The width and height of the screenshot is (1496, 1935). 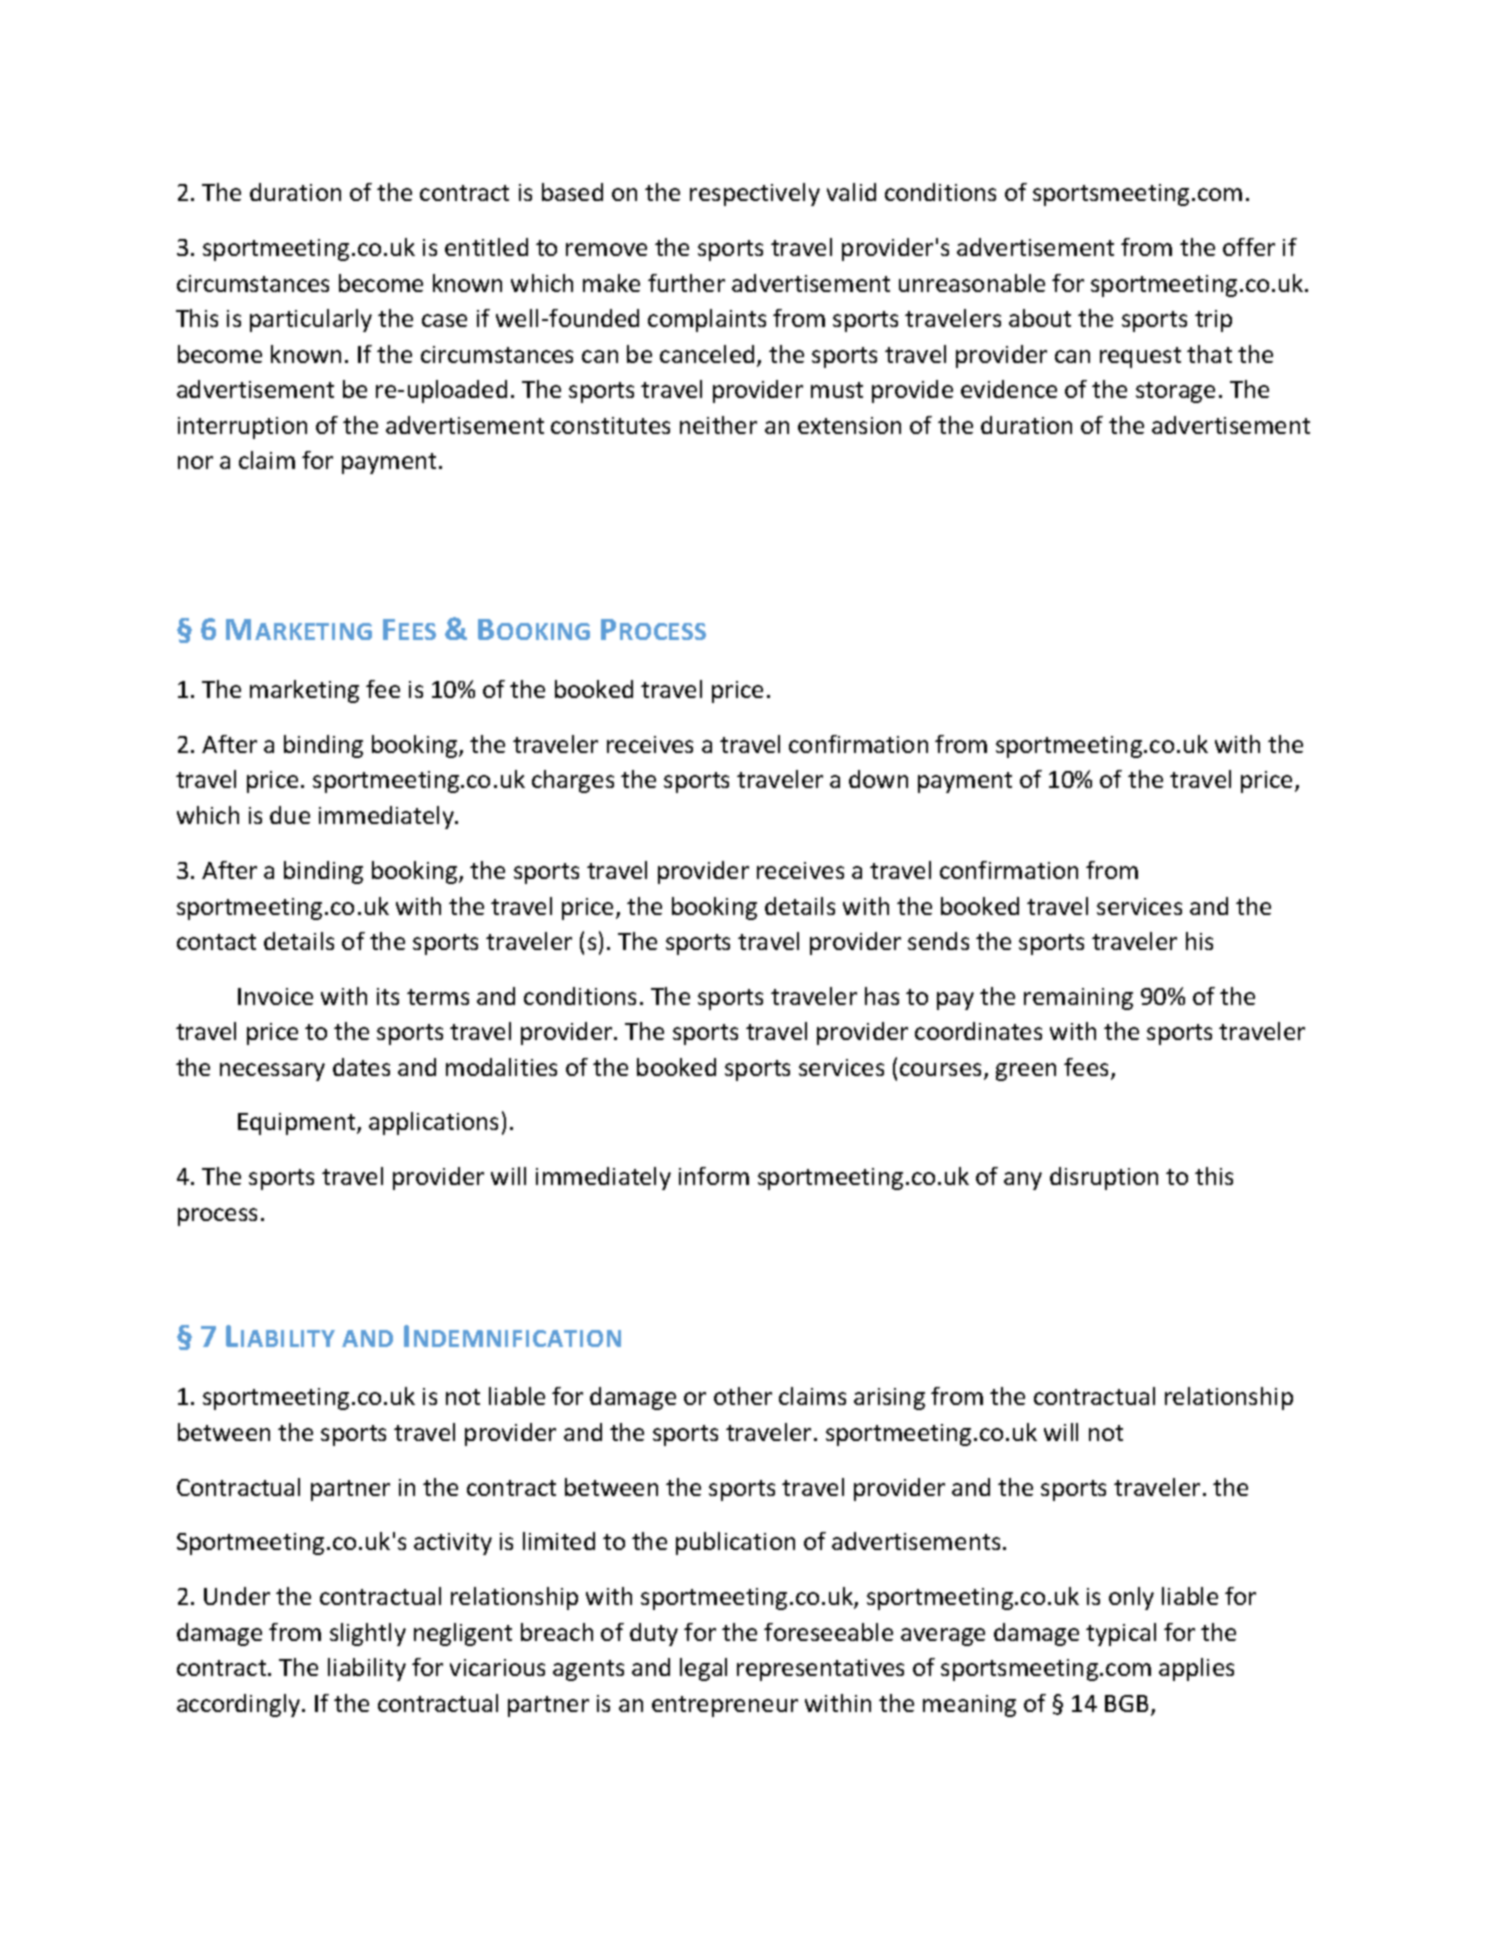 What do you see at coordinates (1175, 392) in the screenshot?
I see `storage` at bounding box center [1175, 392].
